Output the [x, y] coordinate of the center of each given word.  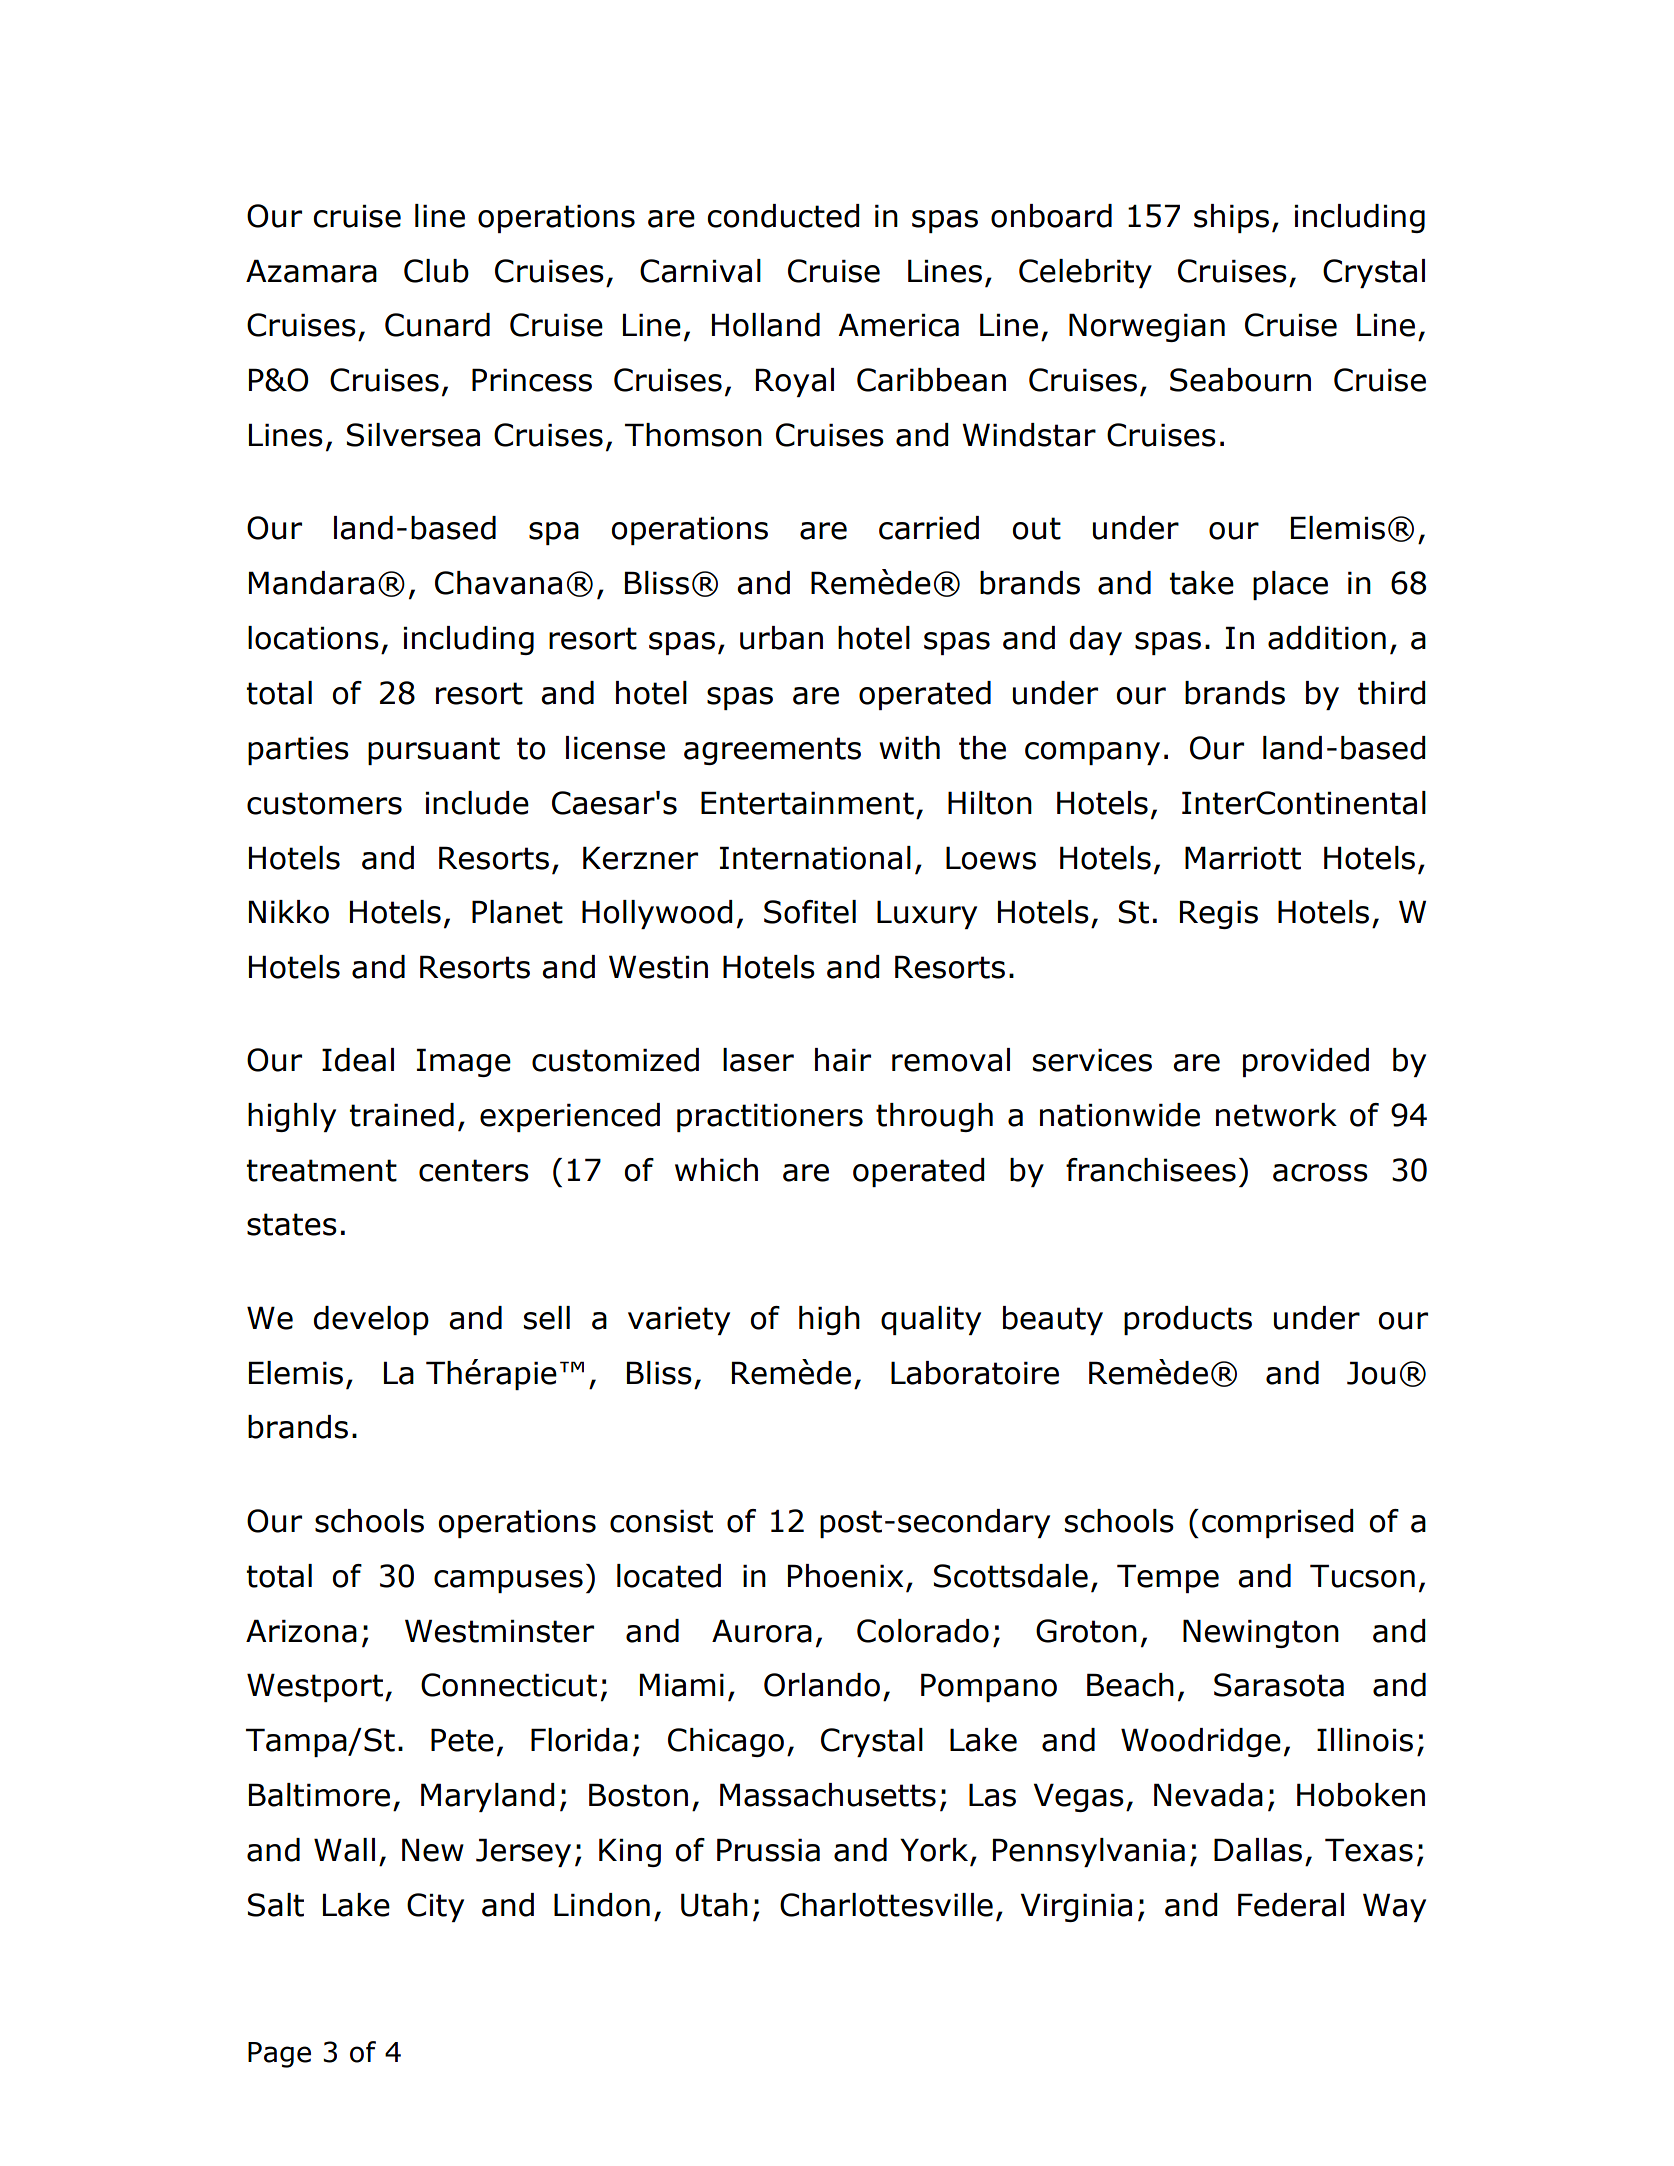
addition [1327, 638]
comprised [1278, 1523]
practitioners [770, 1117]
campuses [508, 1581]
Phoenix [845, 1576]
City [435, 1907]
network [1276, 1115]
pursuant [434, 751]
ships [1231, 218]
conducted [783, 216]
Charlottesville [886, 1905]
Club [436, 271]
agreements [772, 751]
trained [401, 1115]
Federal [1291, 1905]
